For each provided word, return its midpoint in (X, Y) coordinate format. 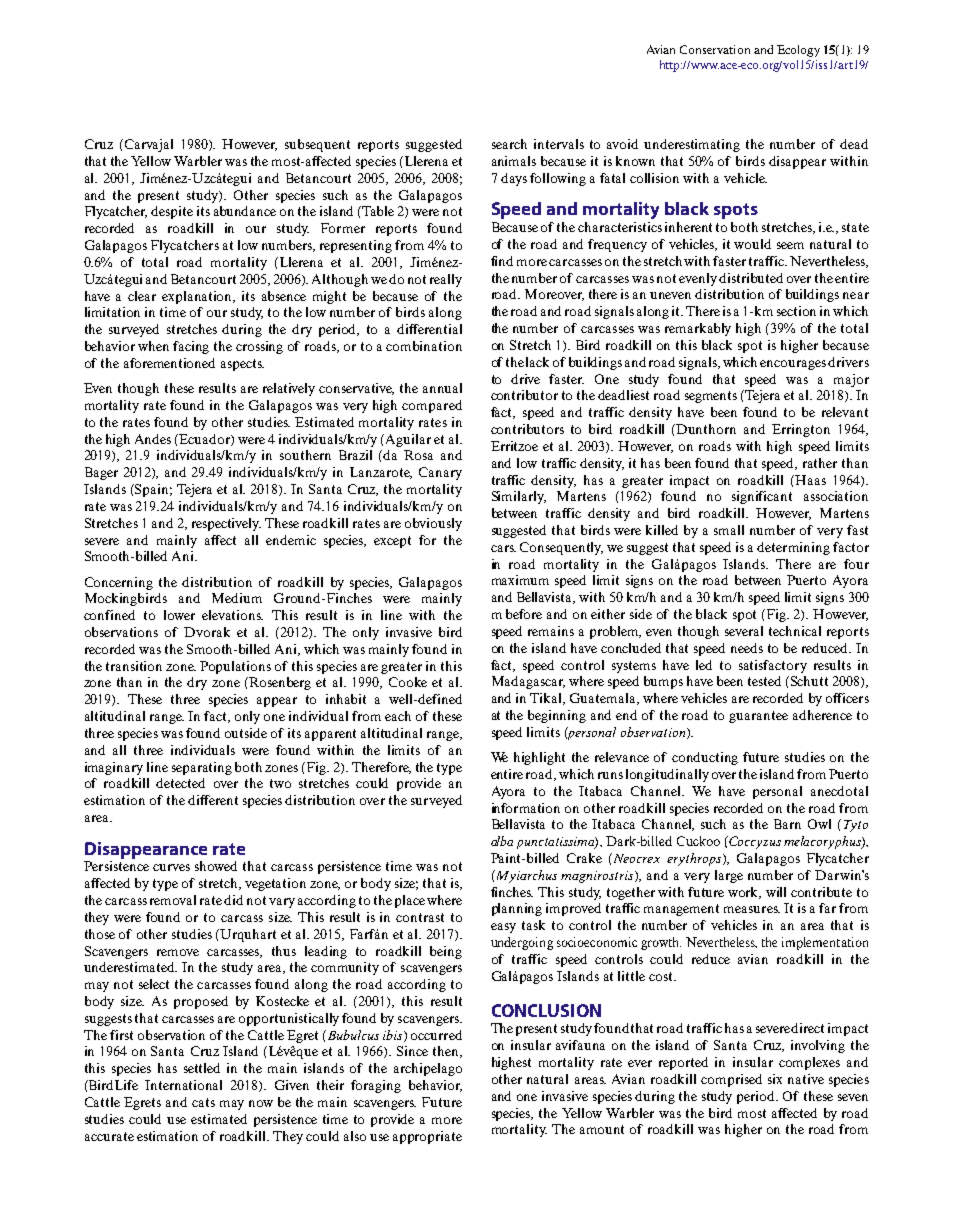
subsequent (317, 145)
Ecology (798, 51)
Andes (153, 439)
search (509, 144)
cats (203, 1102)
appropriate (427, 1137)
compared (432, 406)
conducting (705, 758)
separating (202, 768)
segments (711, 397)
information (526, 808)
